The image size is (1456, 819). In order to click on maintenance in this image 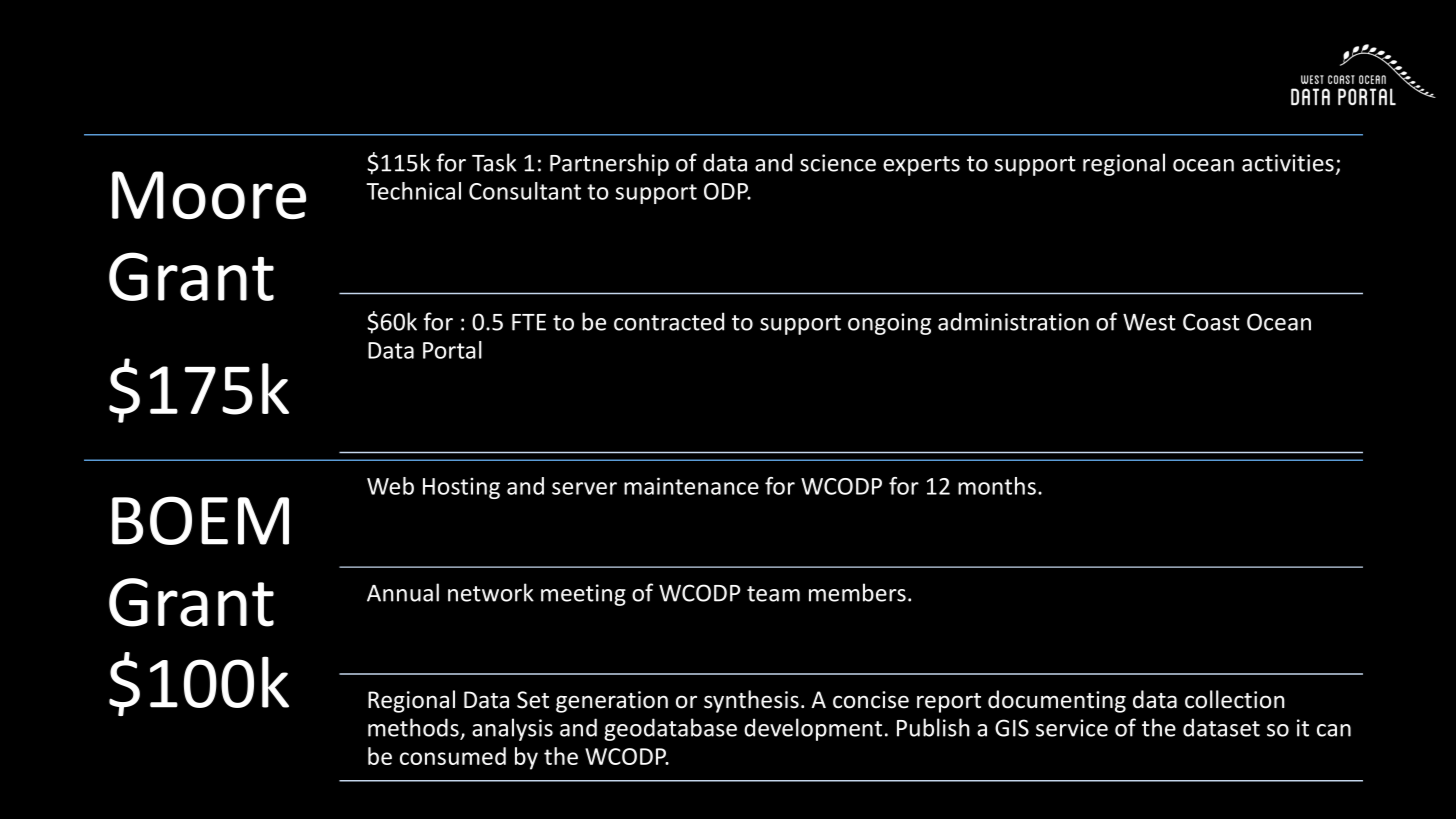, I will do `click(691, 486)`.
